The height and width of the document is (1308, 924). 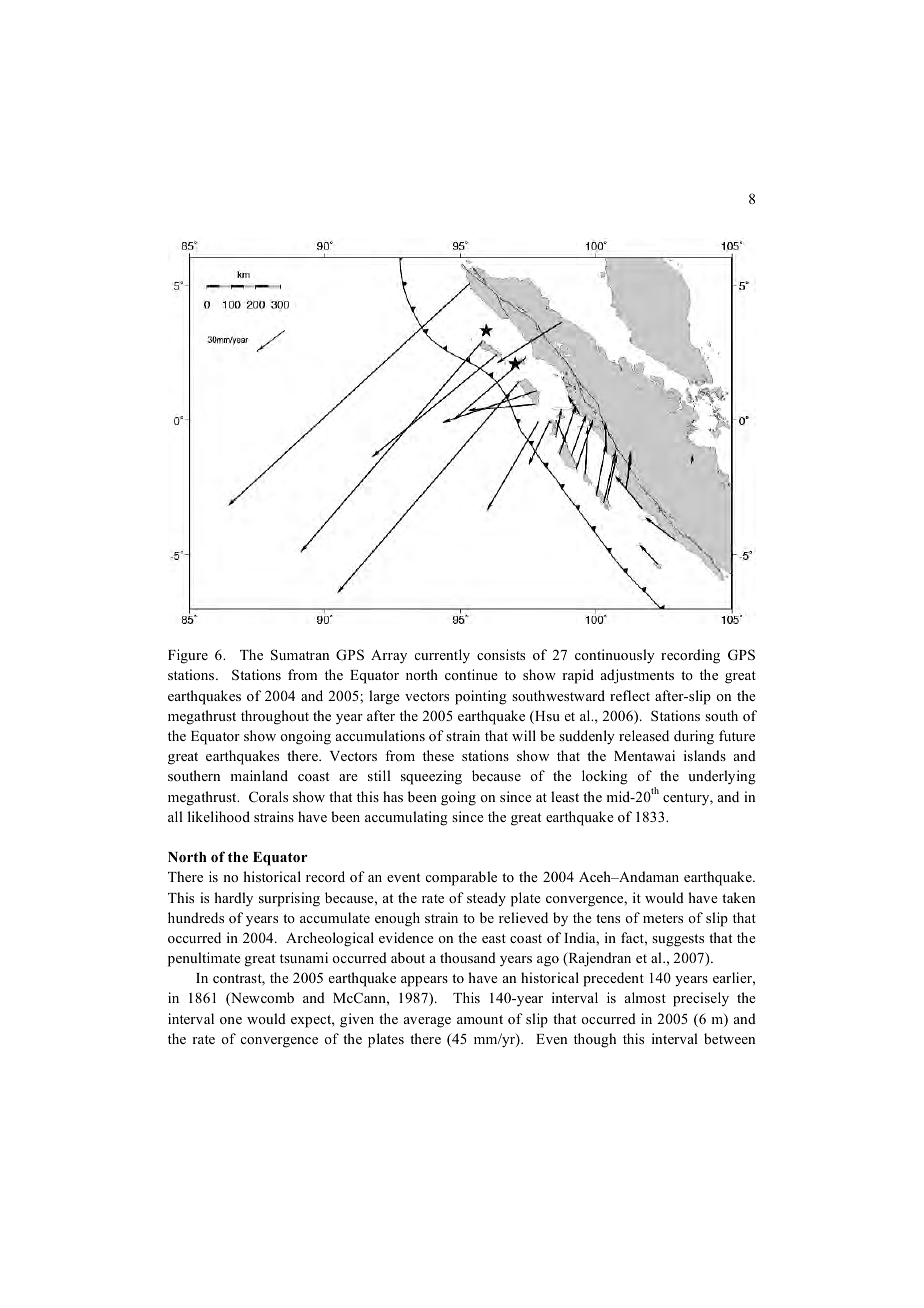 What do you see at coordinates (663, 918) in the document?
I see `meters` at bounding box center [663, 918].
